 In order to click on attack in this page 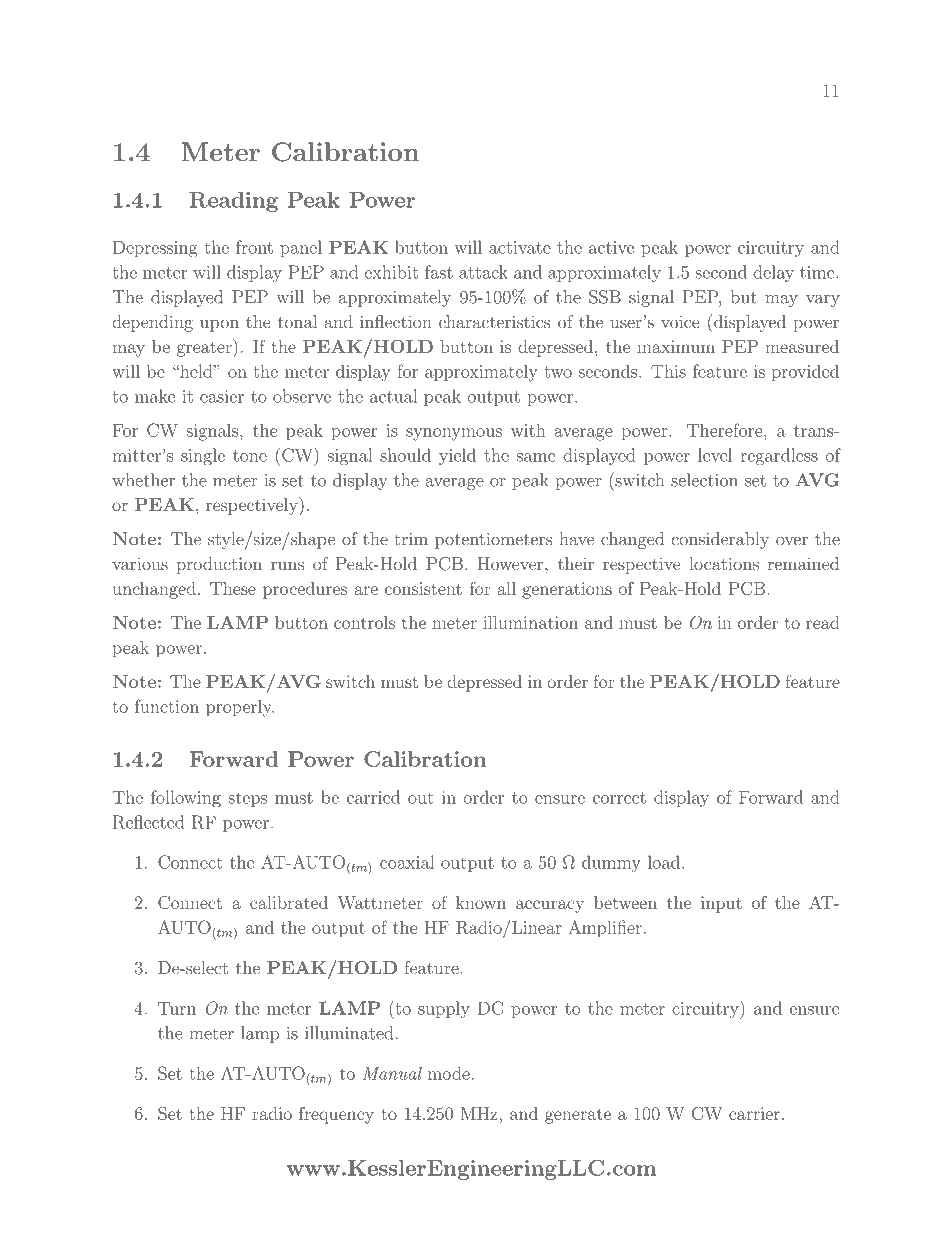, I will do `click(483, 272)`.
